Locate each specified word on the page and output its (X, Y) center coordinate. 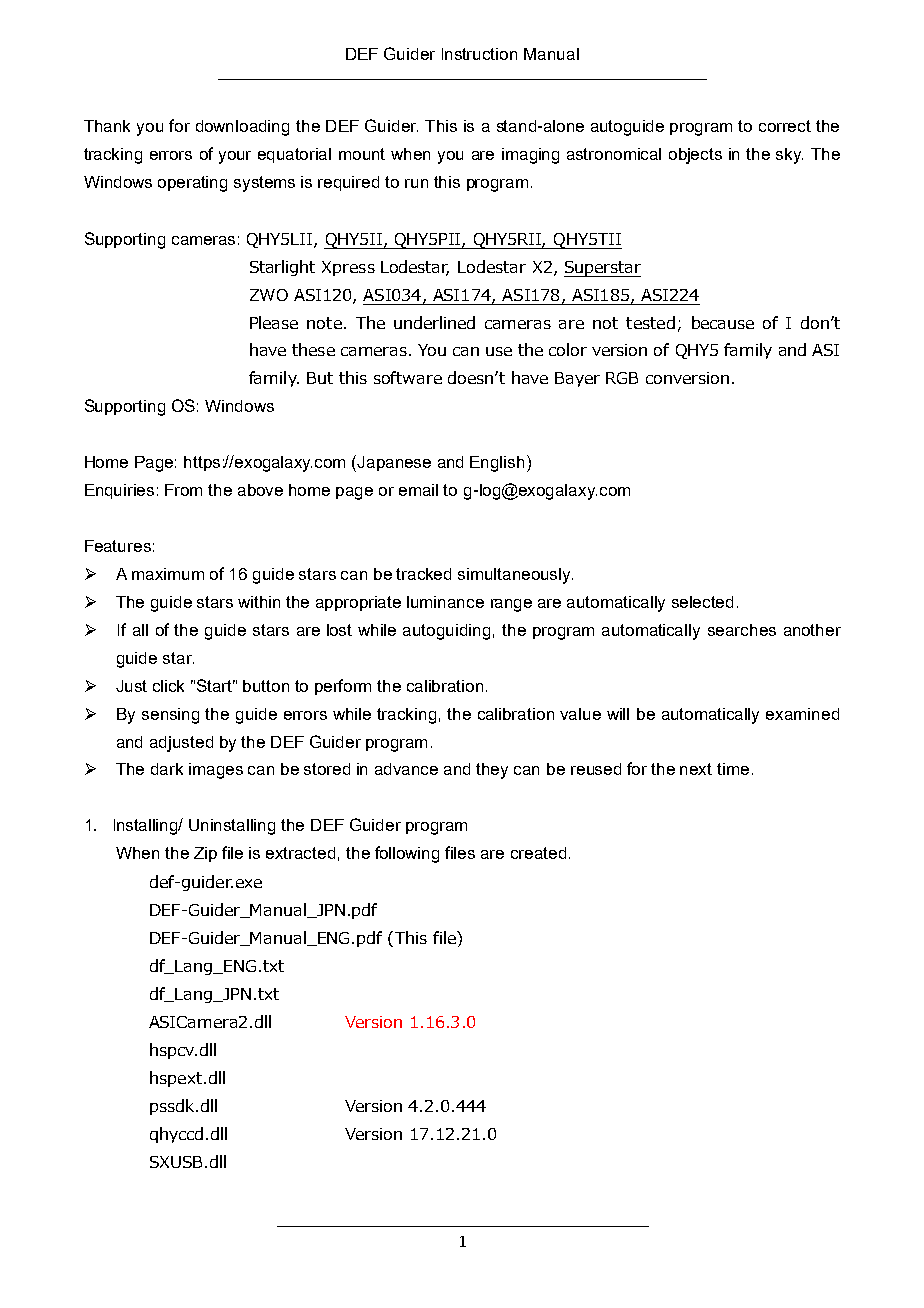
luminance (445, 602)
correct (785, 126)
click (168, 686)
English (497, 464)
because (723, 322)
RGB (622, 378)
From (183, 490)
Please (274, 322)
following (407, 854)
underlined (434, 322)
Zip (205, 854)
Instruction (479, 54)
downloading (242, 128)
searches (742, 630)
